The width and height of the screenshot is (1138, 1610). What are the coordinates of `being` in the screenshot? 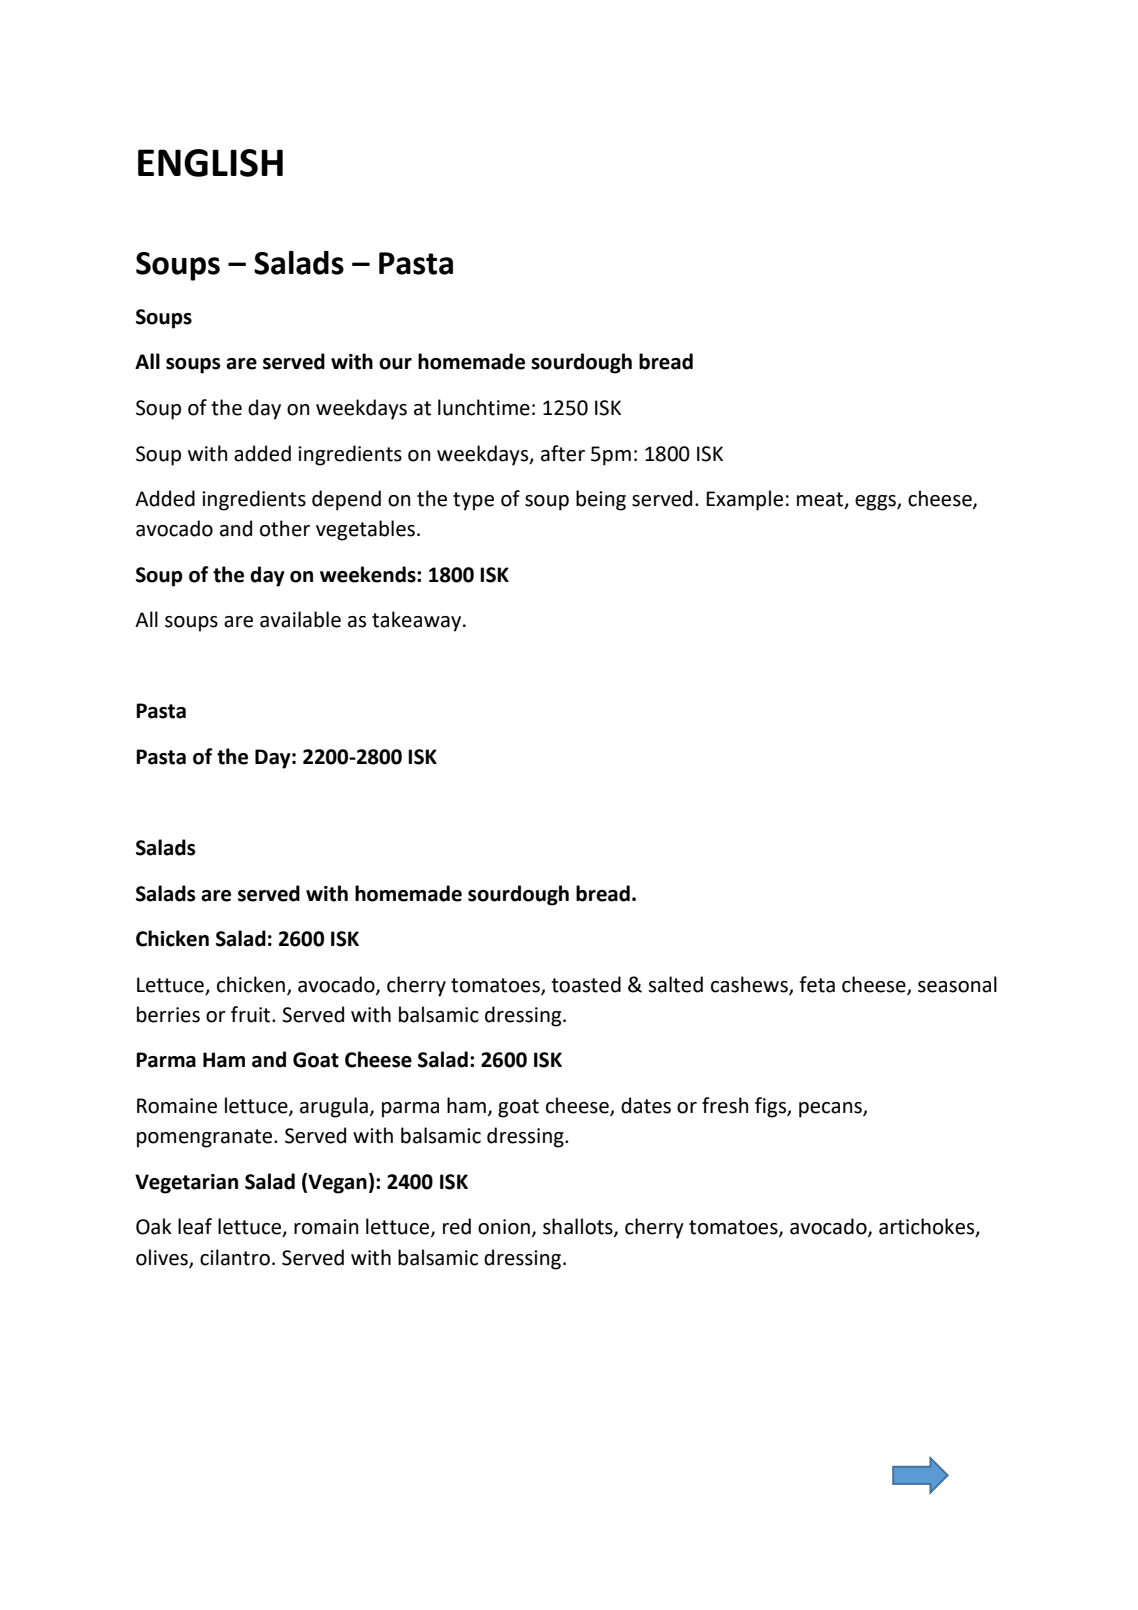 It's located at (601, 500).
